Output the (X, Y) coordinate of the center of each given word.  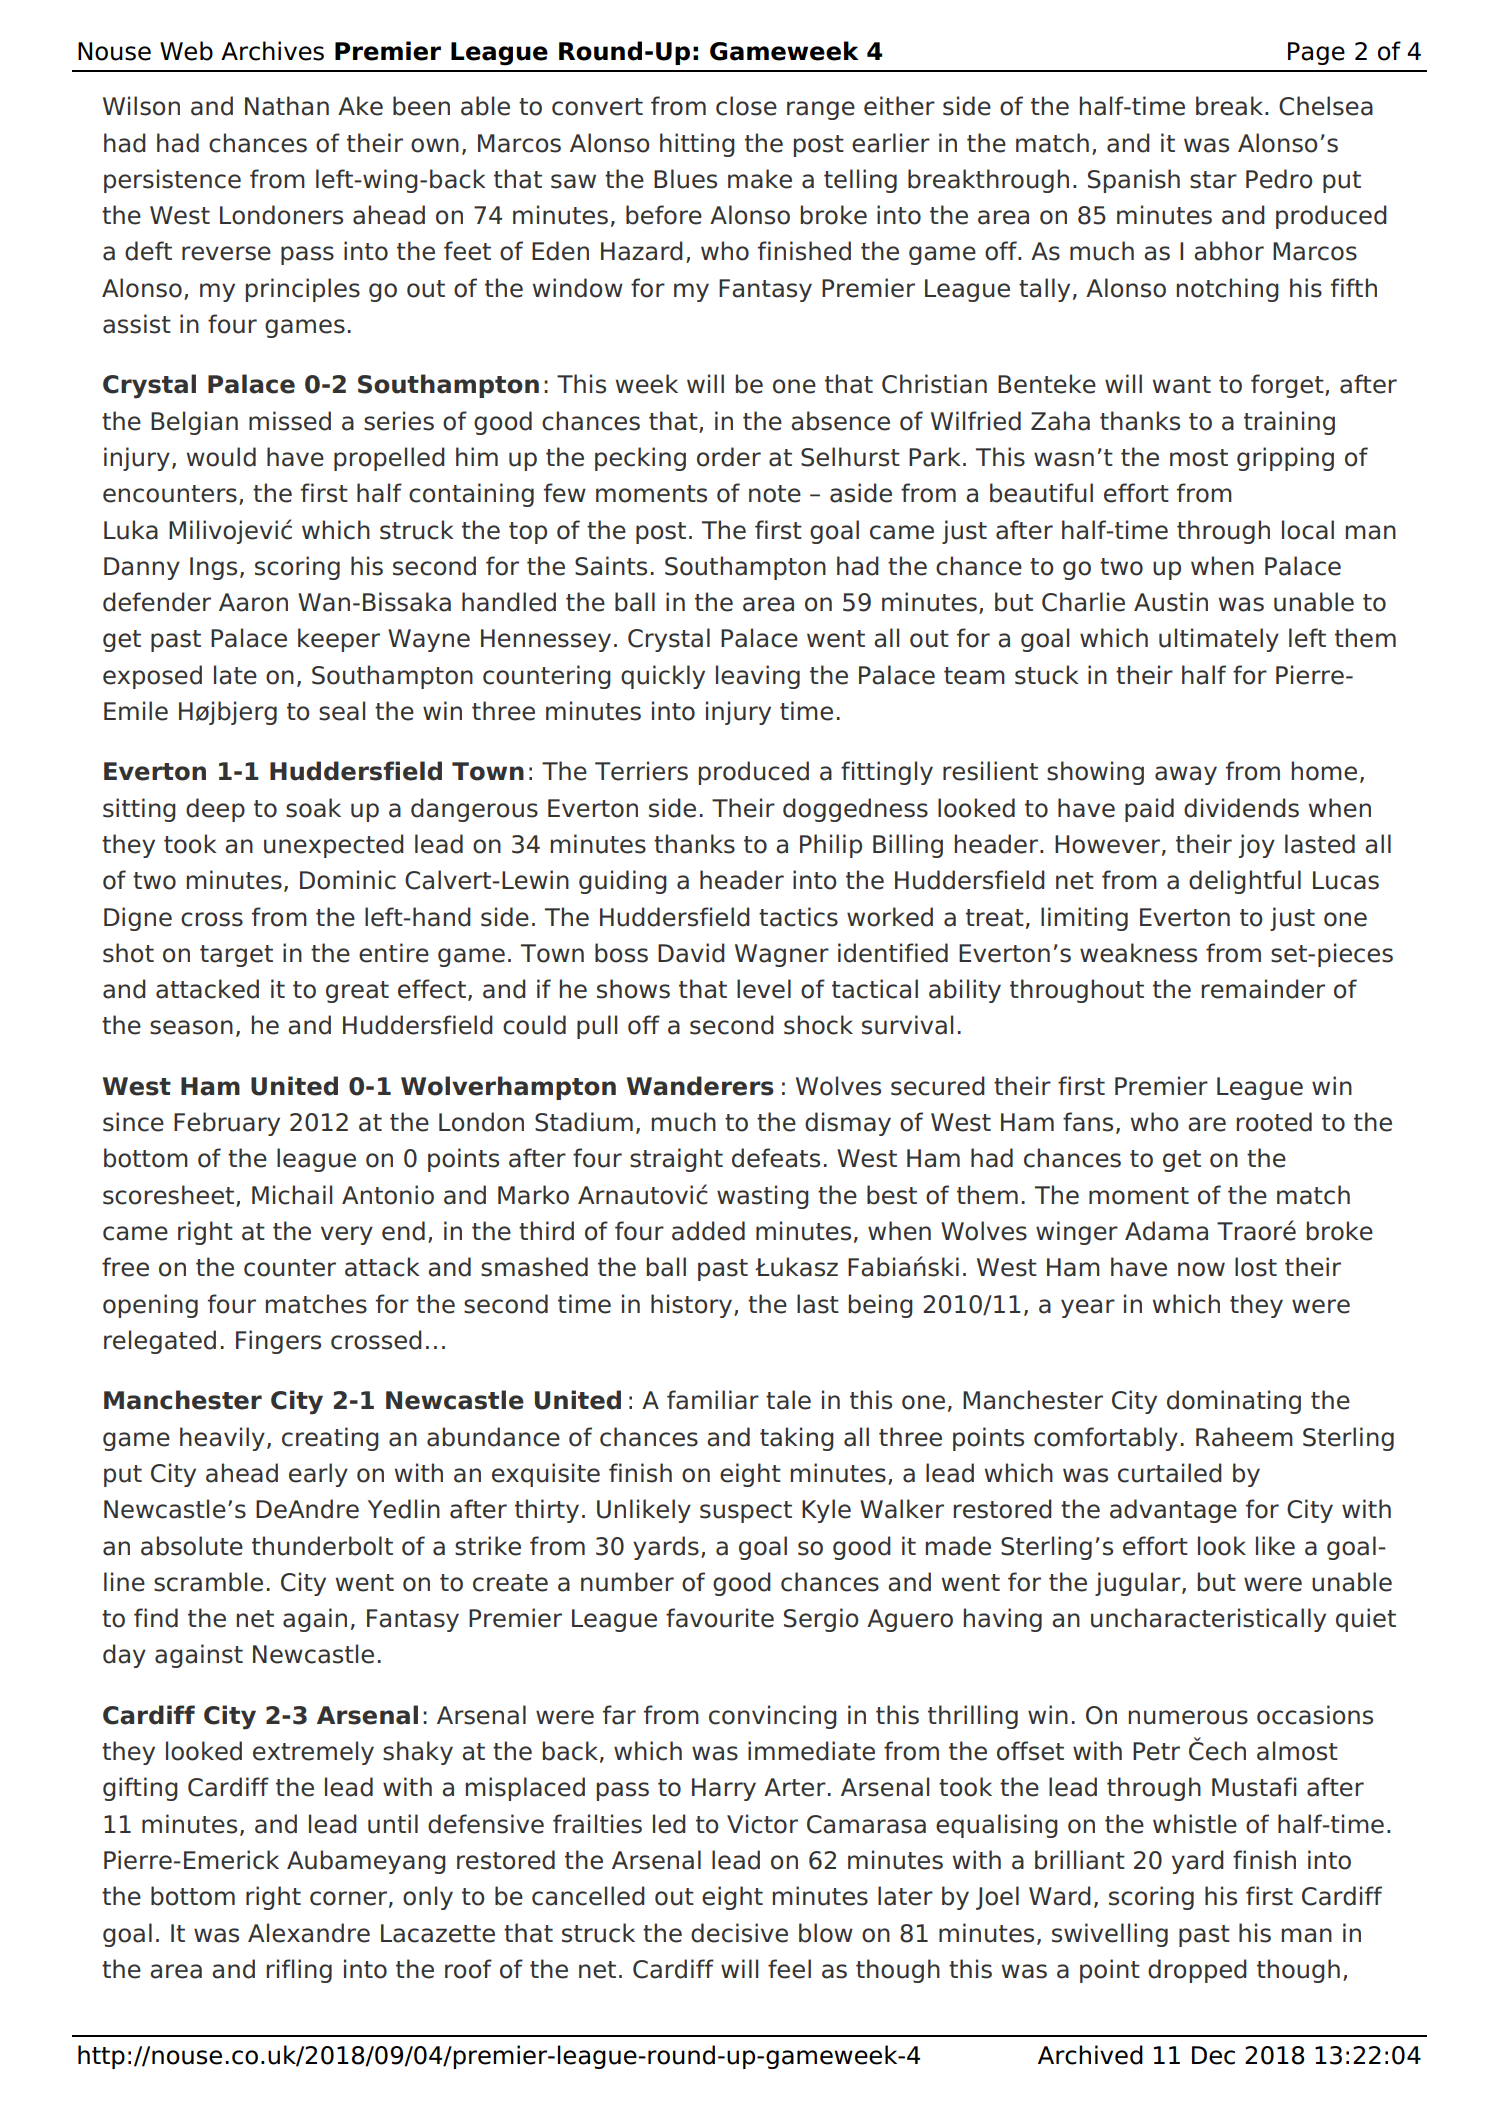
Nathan (287, 106)
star (1213, 180)
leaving (758, 677)
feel (789, 1969)
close (746, 106)
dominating (1234, 1402)
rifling (299, 1971)
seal (342, 711)
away (1186, 775)
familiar (713, 1400)
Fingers (278, 1342)
